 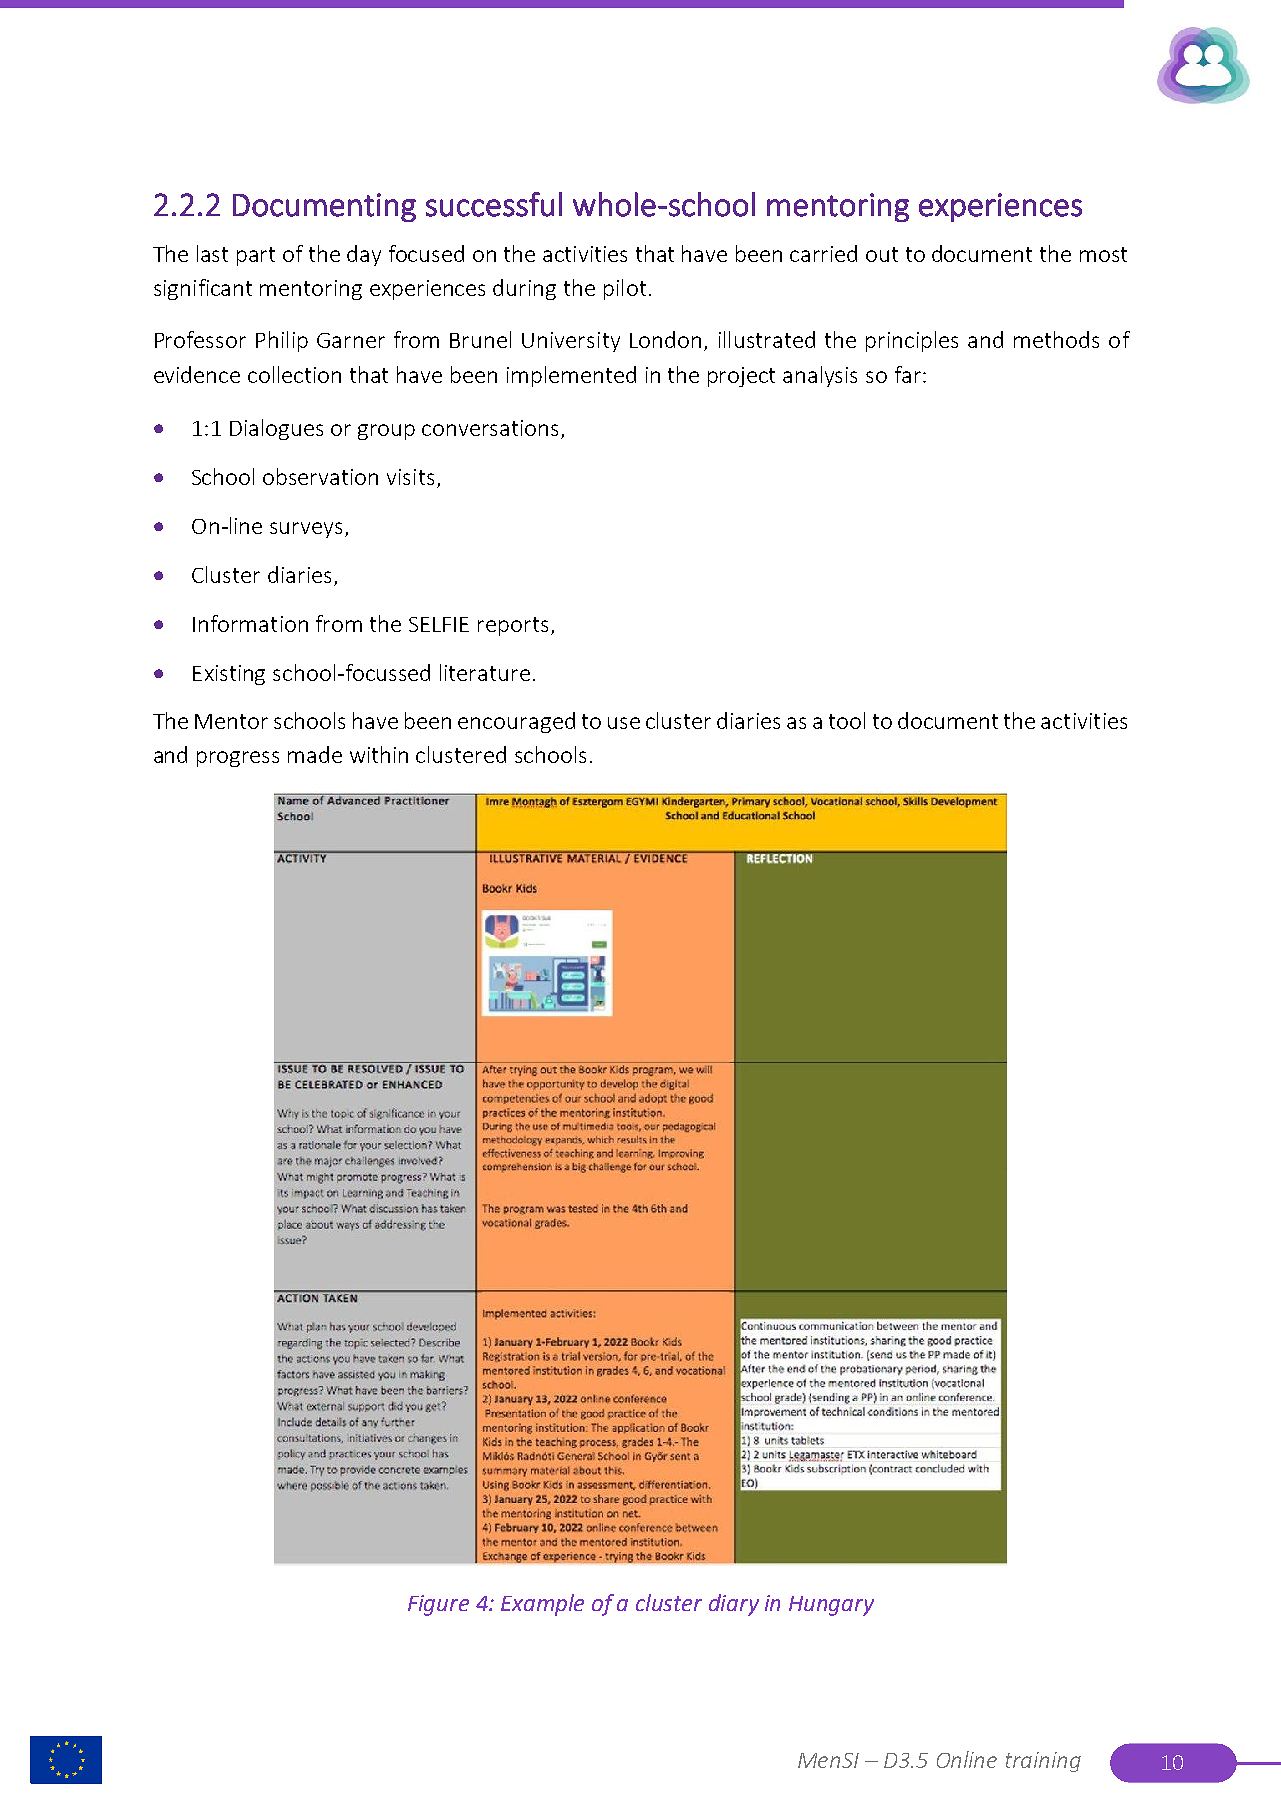 What do you see at coordinates (485, 672) in the page?
I see `literature` at bounding box center [485, 672].
